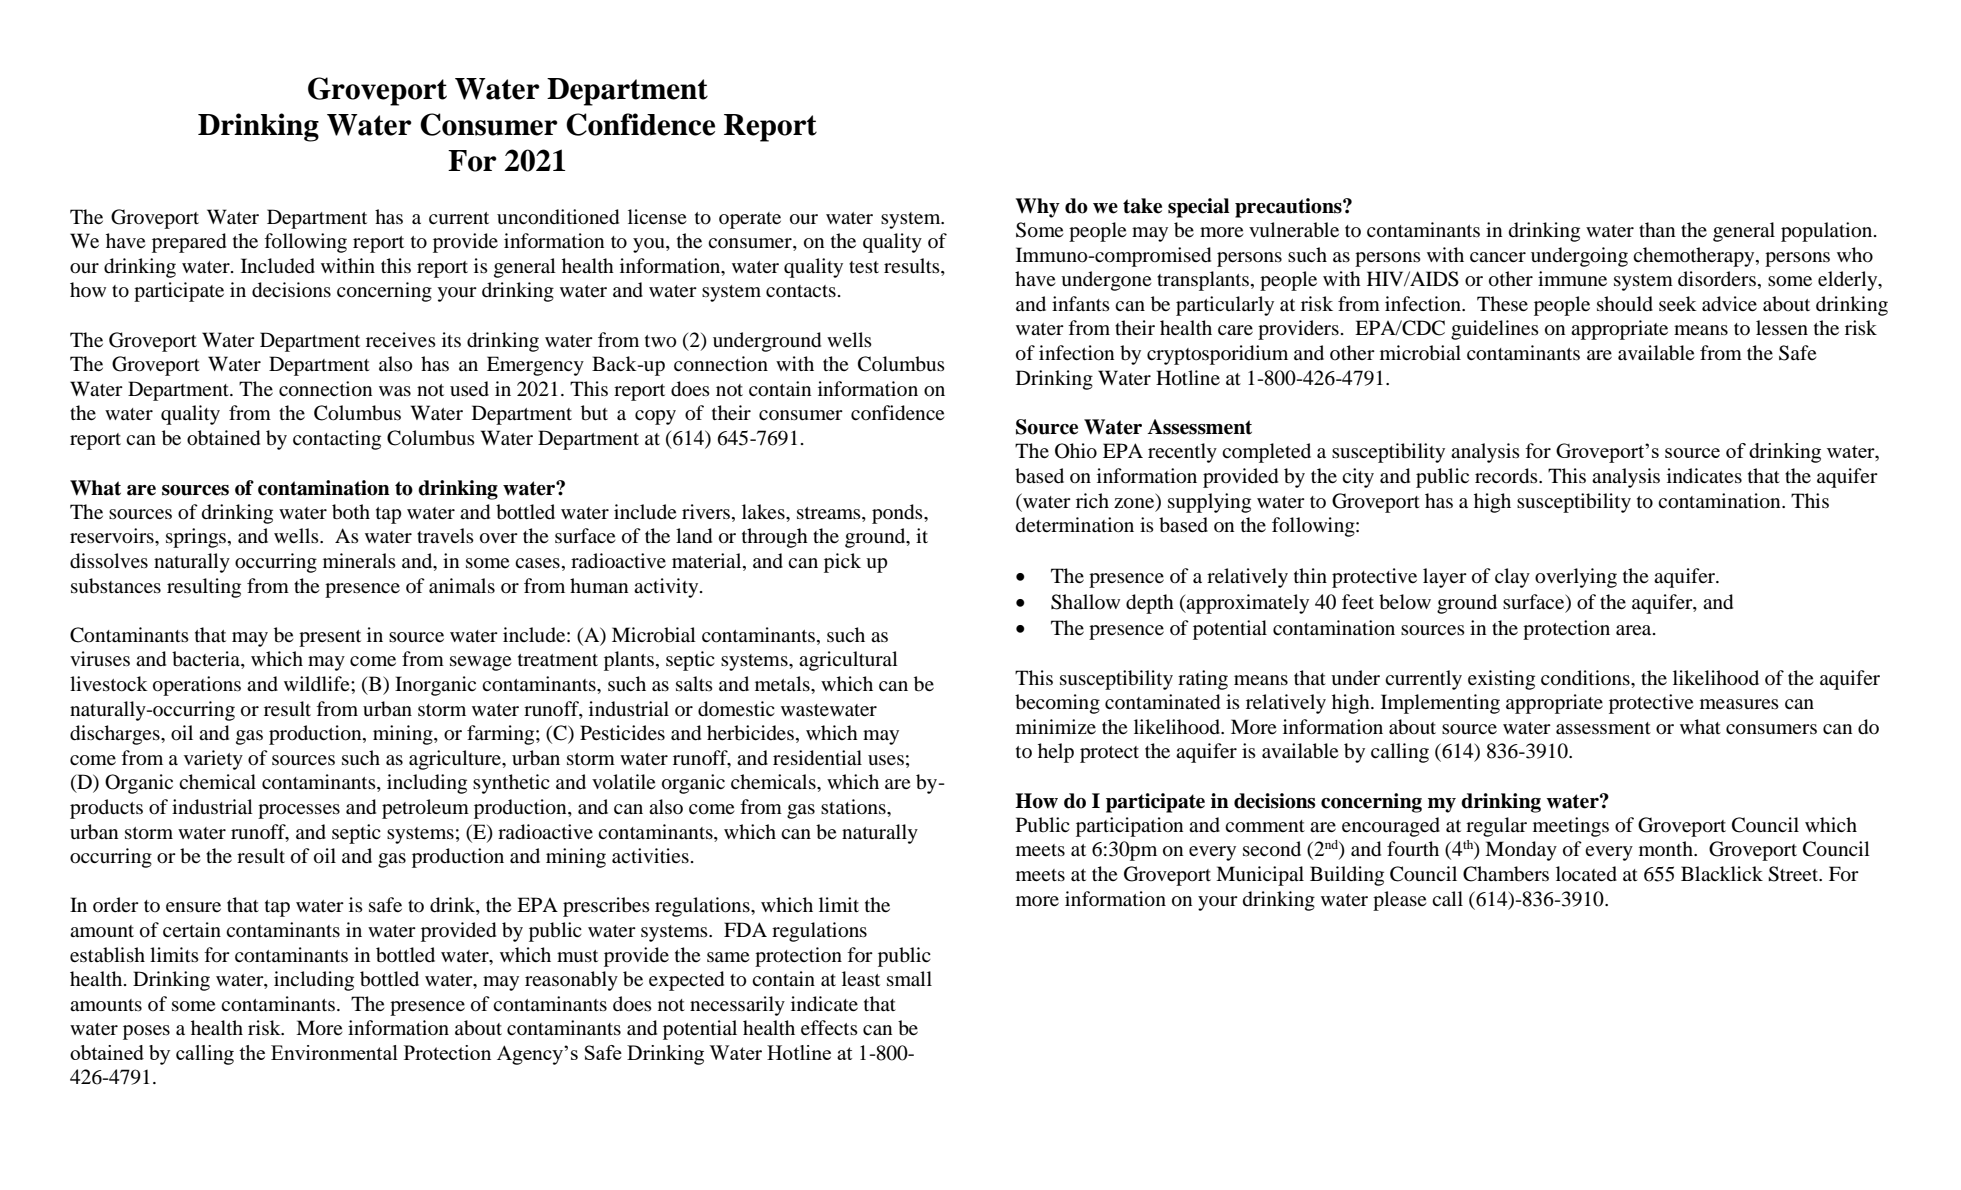 Image resolution: width=1961 pixels, height=1190 pixels. What do you see at coordinates (1085, 602) in the image?
I see `Shallow` at bounding box center [1085, 602].
